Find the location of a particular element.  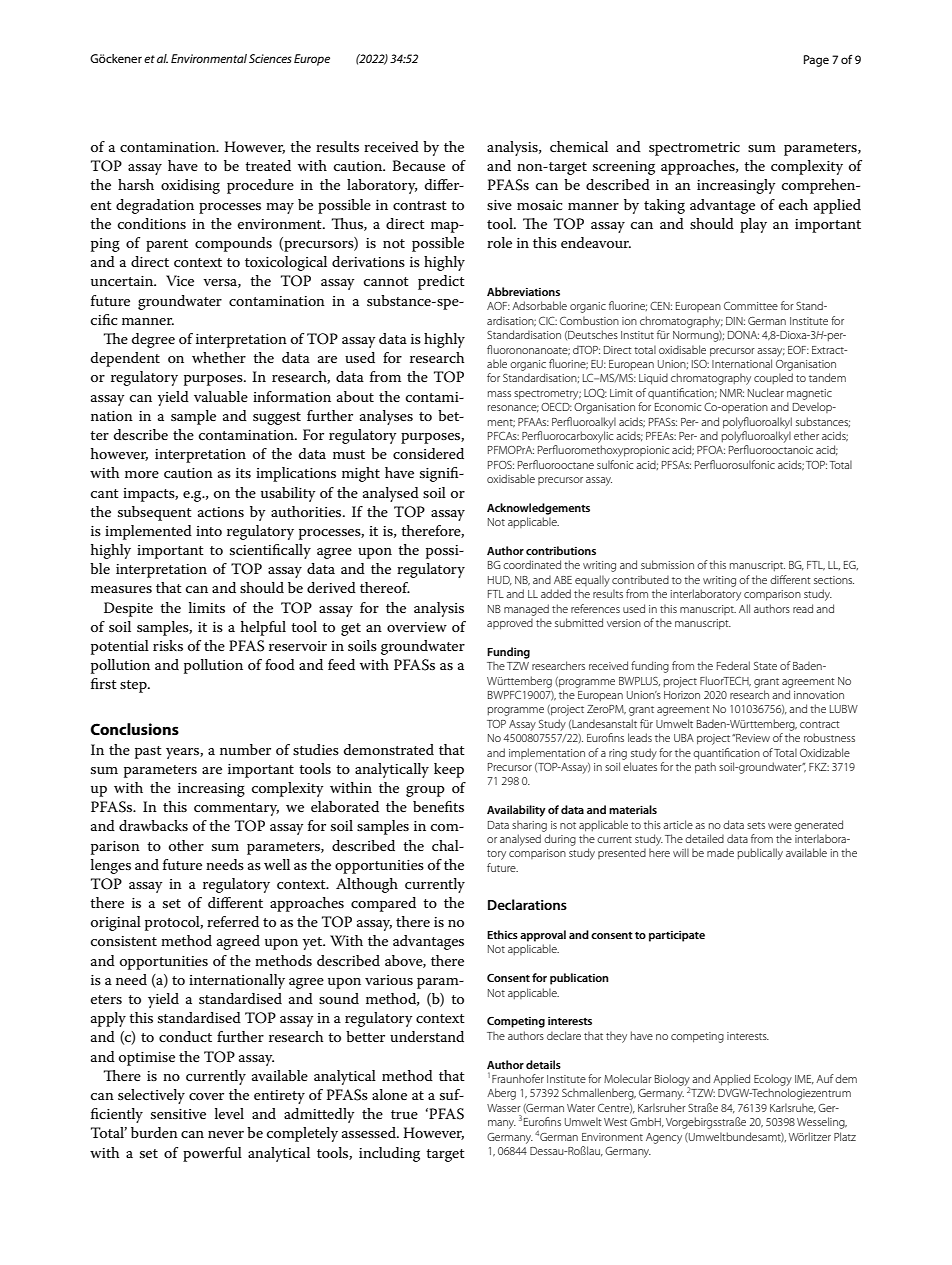

Because is located at coordinates (418, 165).
